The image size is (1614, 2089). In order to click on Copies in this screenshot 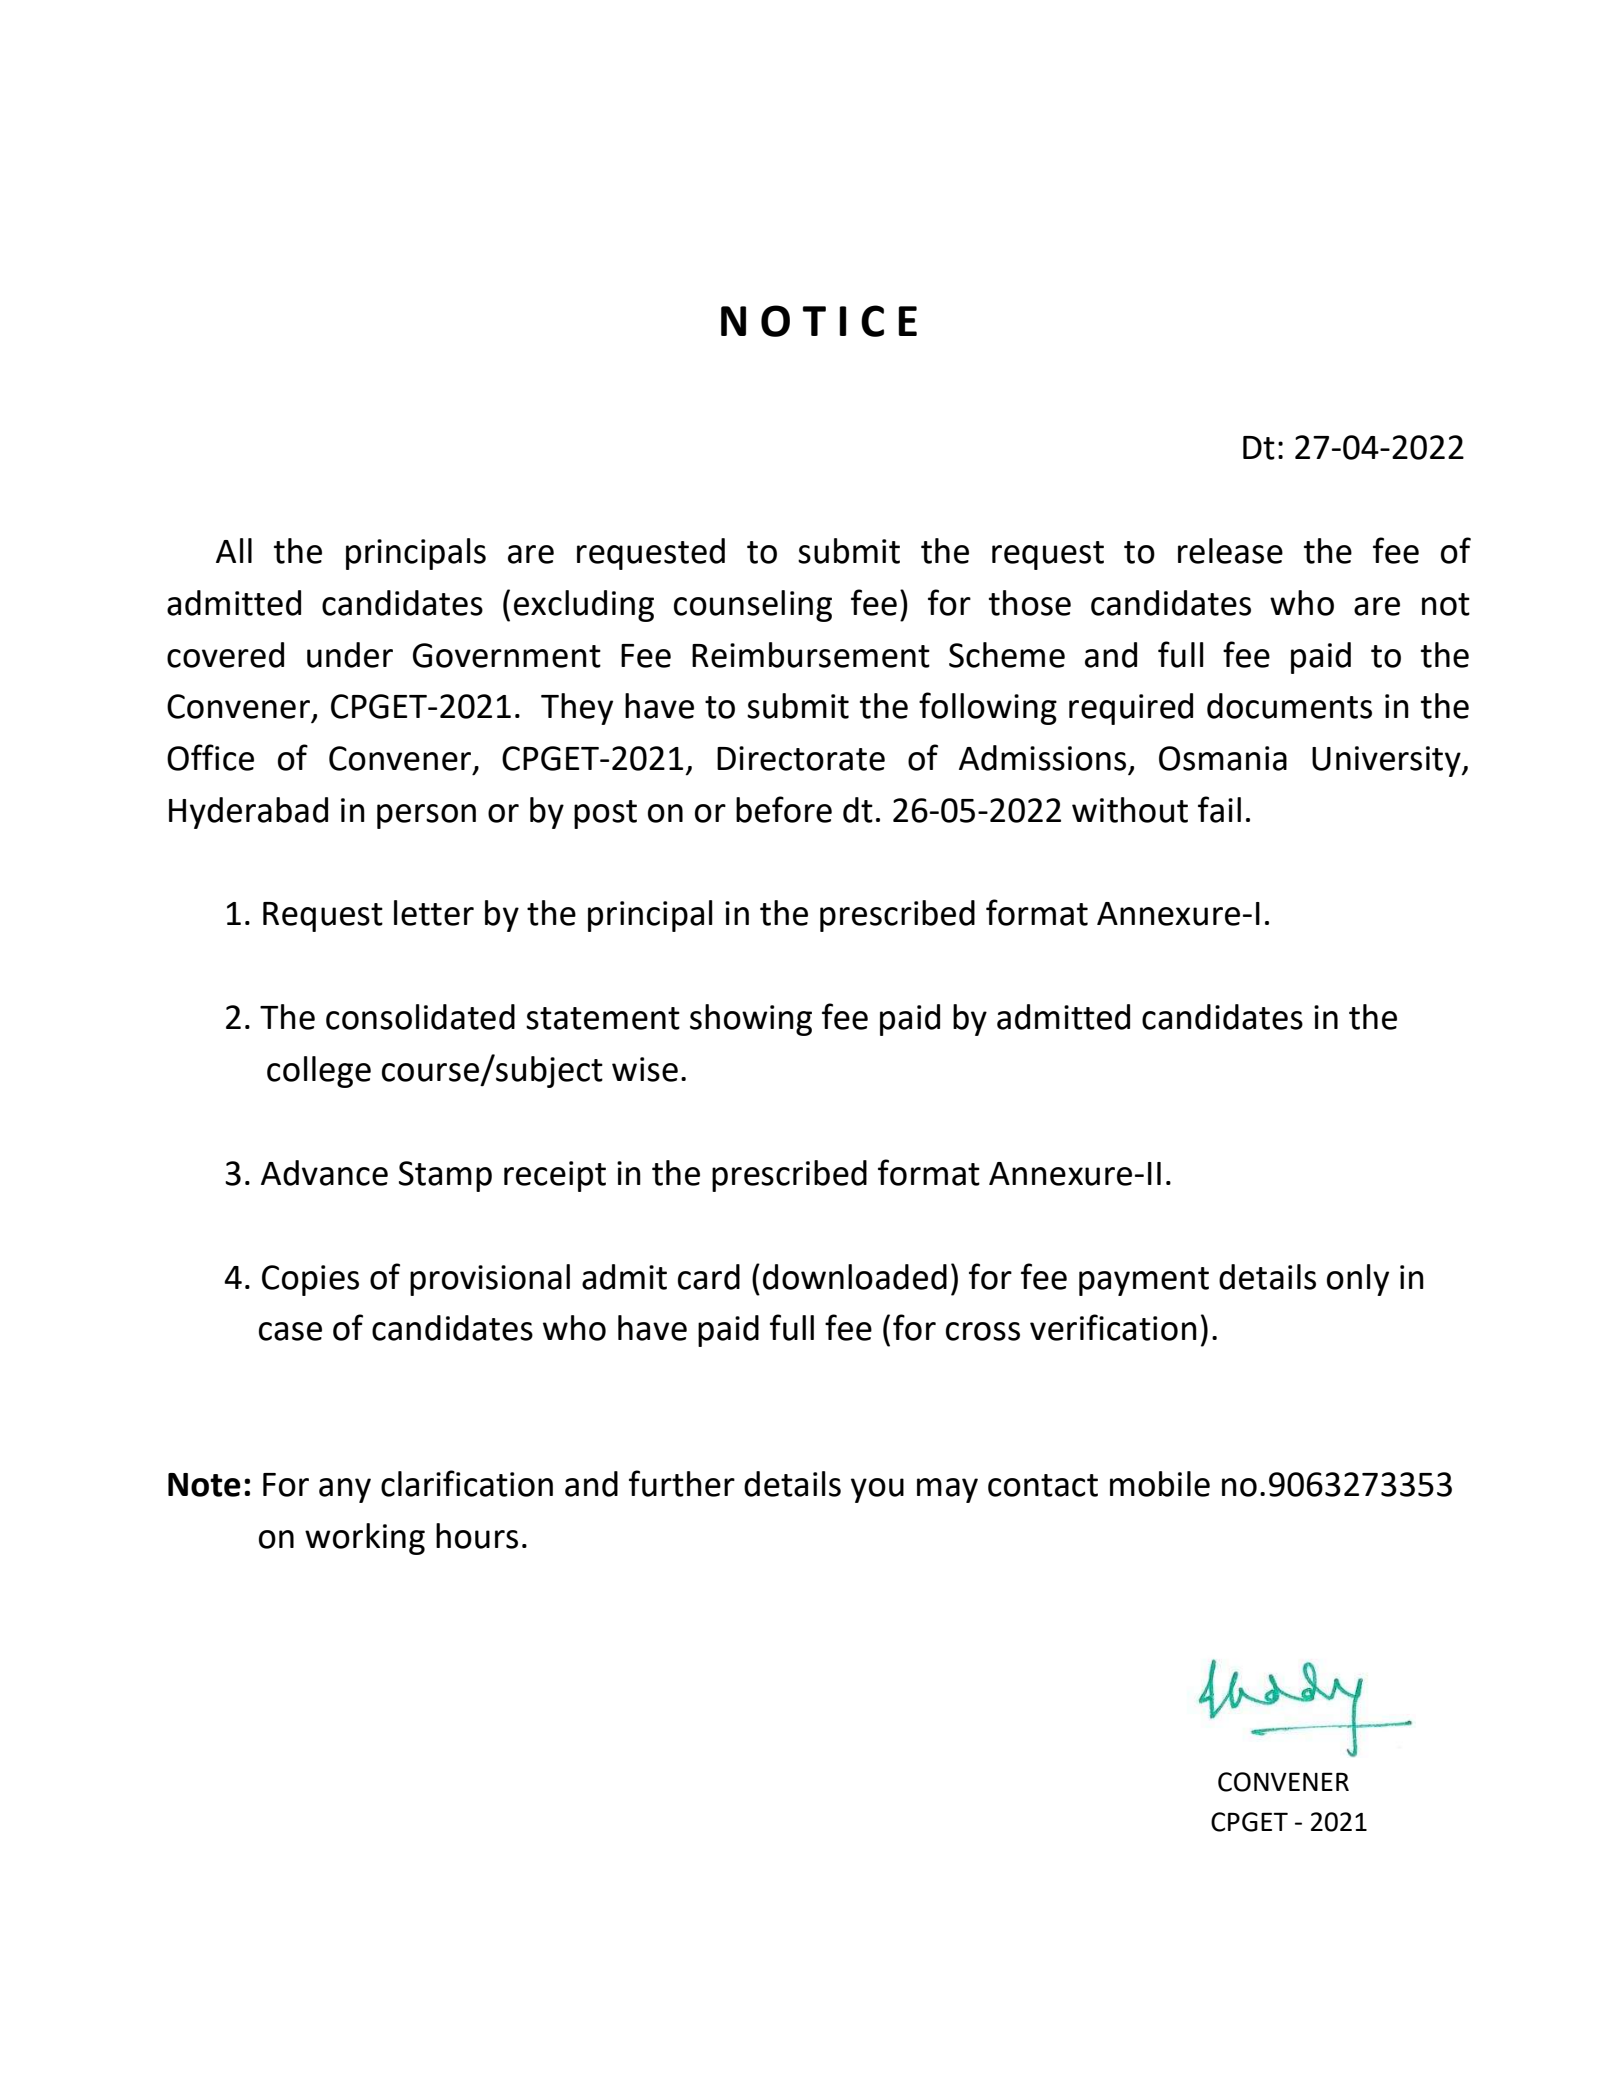, I will do `click(310, 1280)`.
